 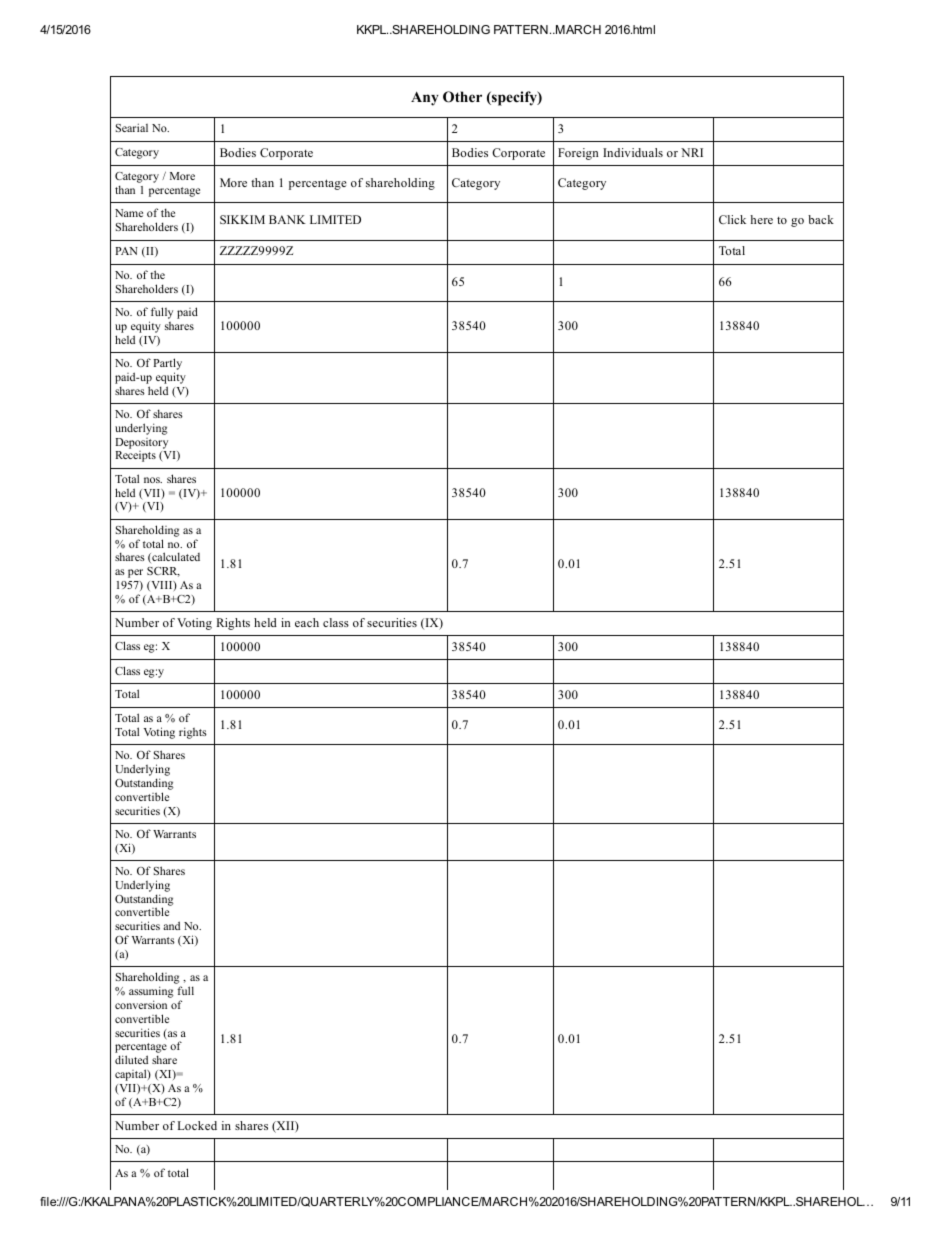 I want to click on diluted, so click(x=131, y=1059).
